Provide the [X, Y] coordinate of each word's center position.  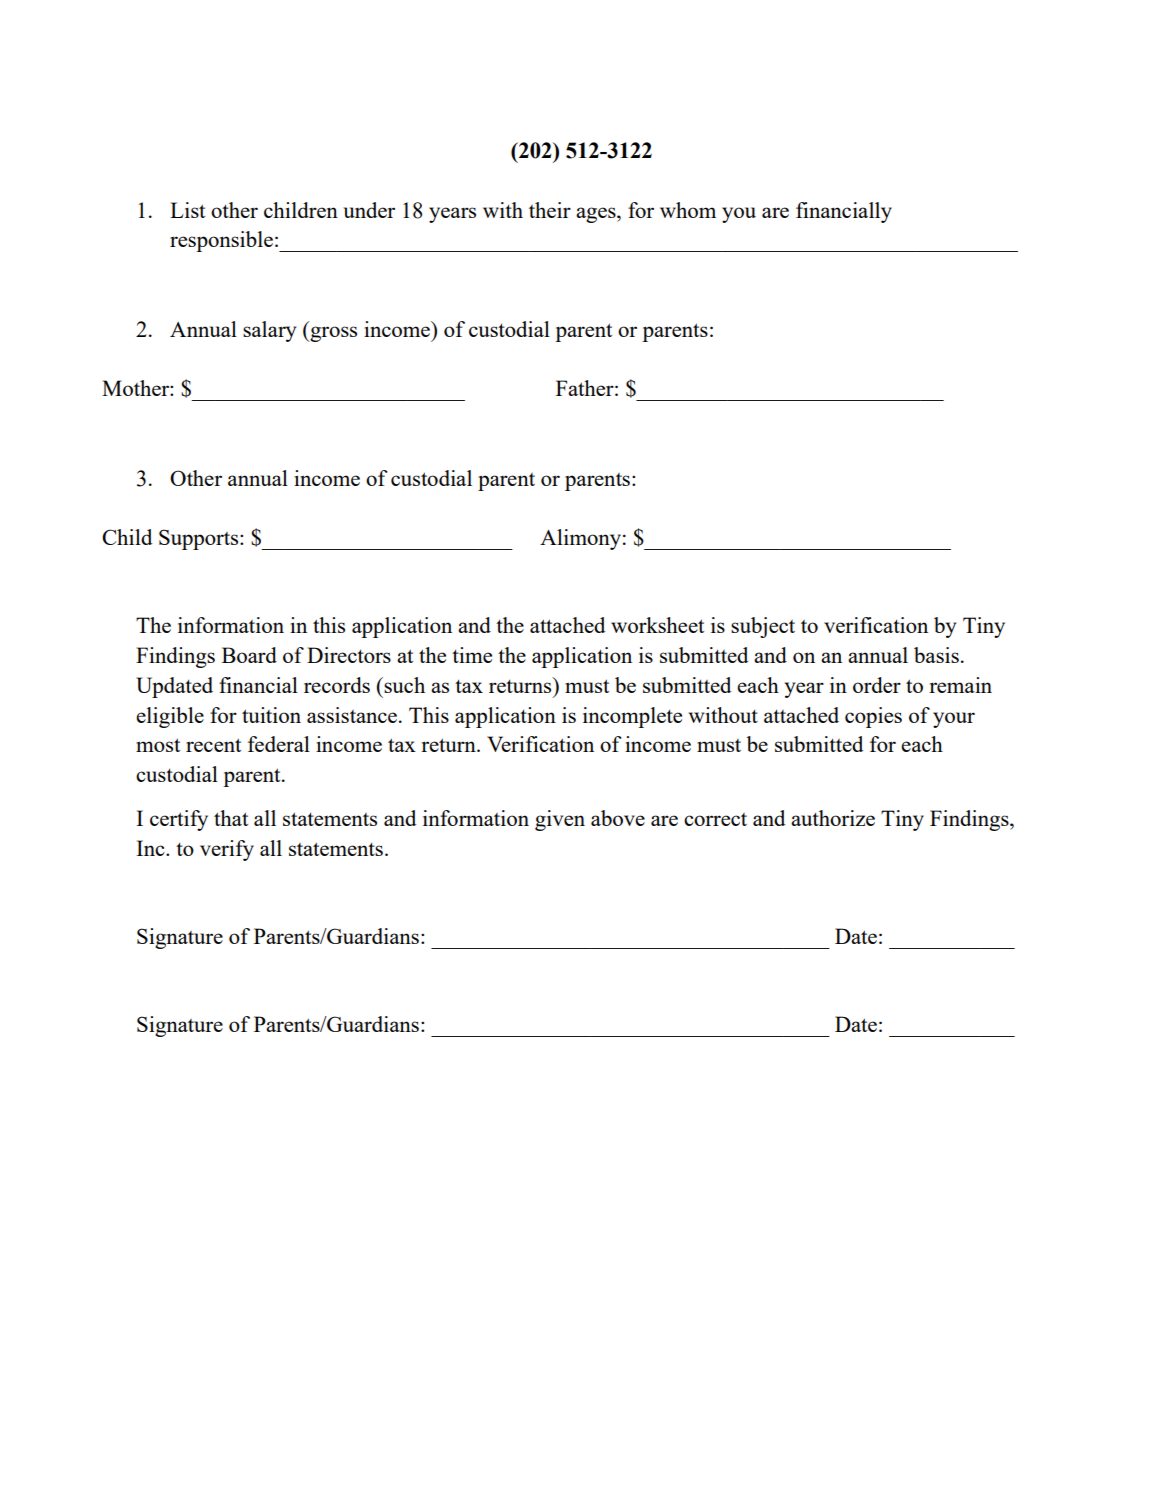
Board [249, 655]
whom [688, 210]
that [231, 818]
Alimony [580, 539]
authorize [833, 818]
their [550, 210]
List [187, 210]
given [560, 820]
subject [763, 627]
